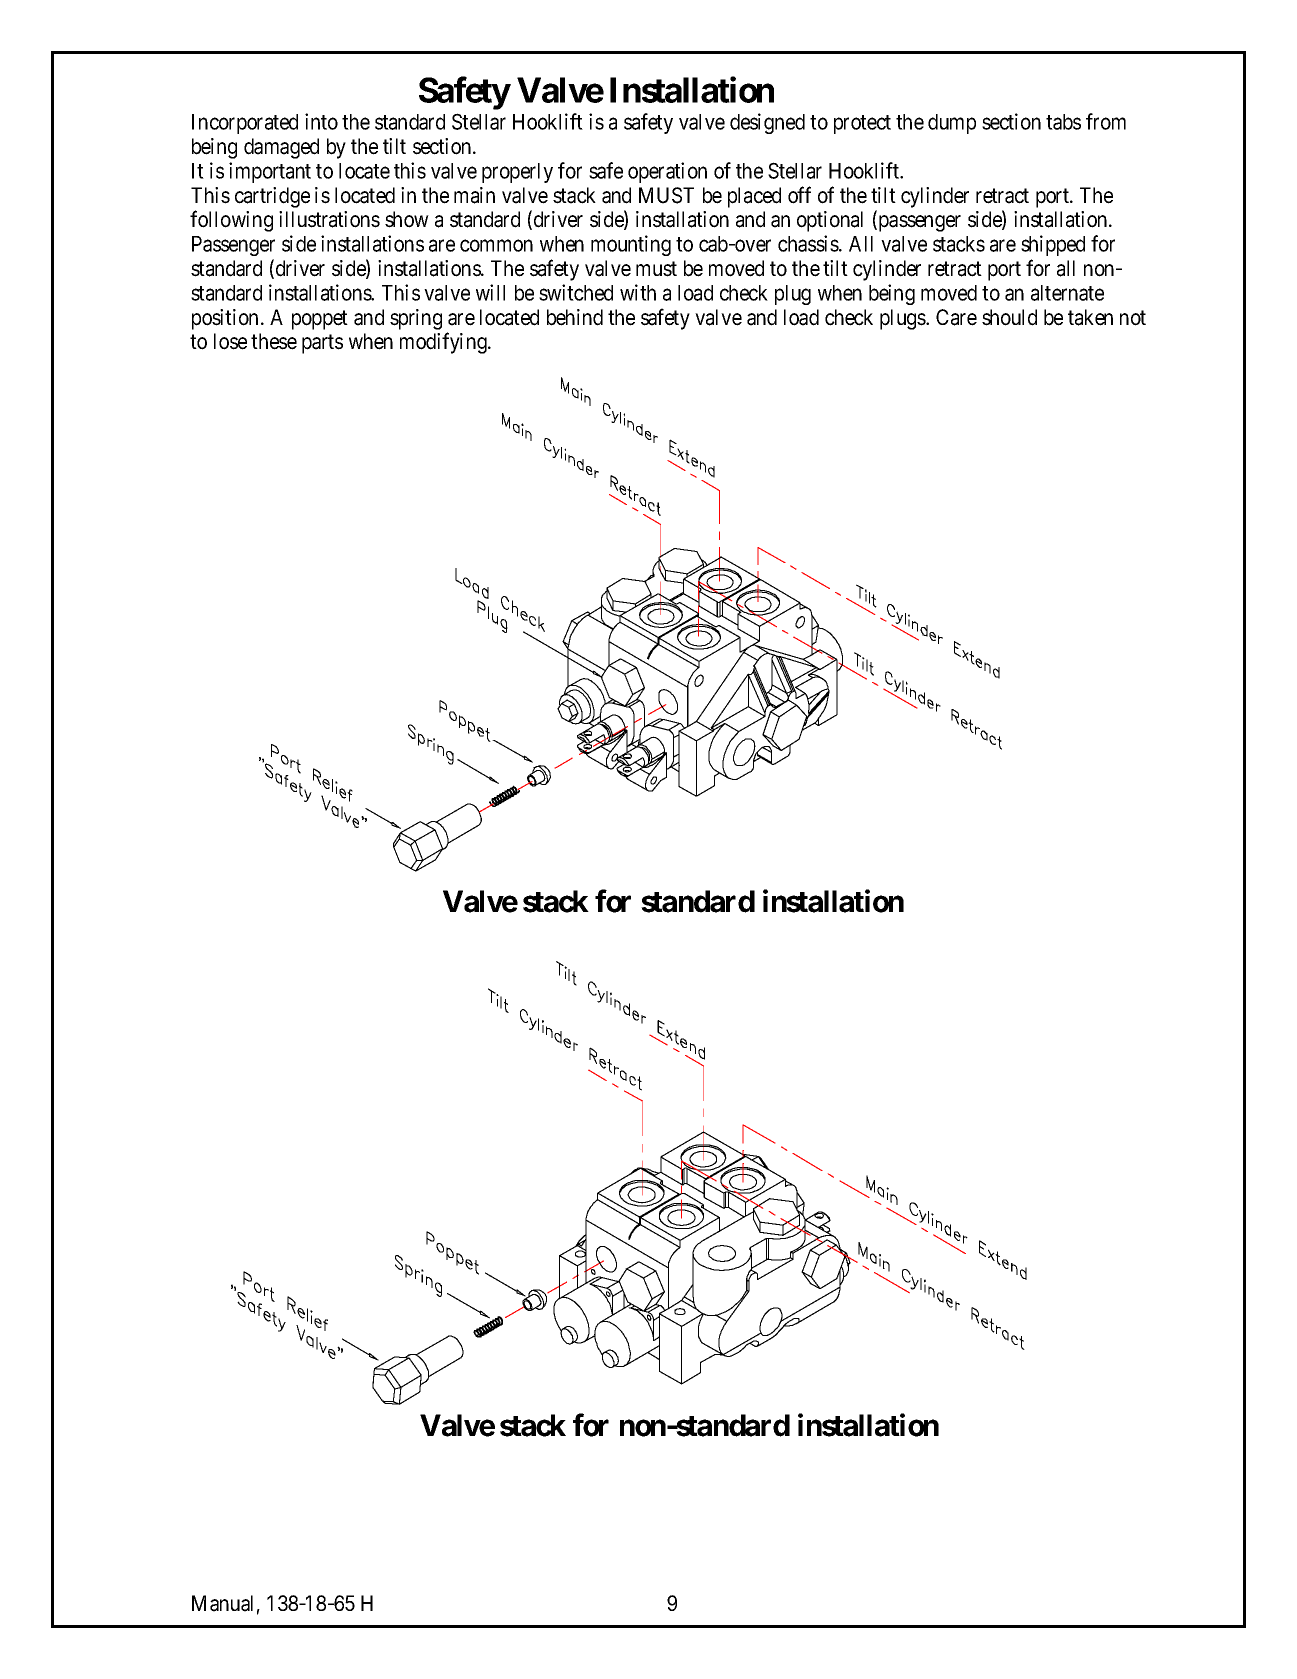  Describe the element at coordinates (754, 197) in the screenshot. I see `placed` at that location.
